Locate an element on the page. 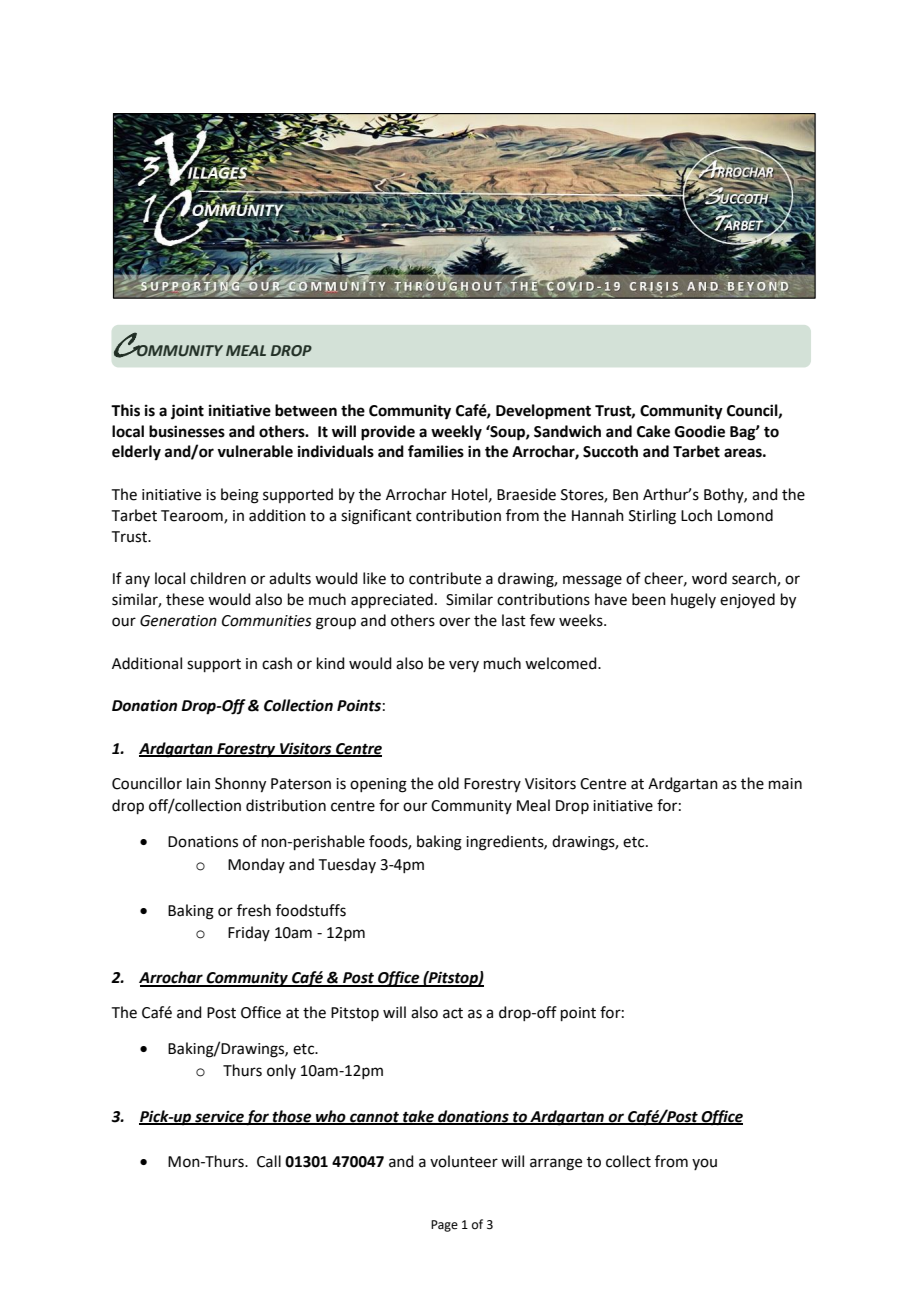 This page has width=924, height=1308. main is located at coordinates (785, 784).
